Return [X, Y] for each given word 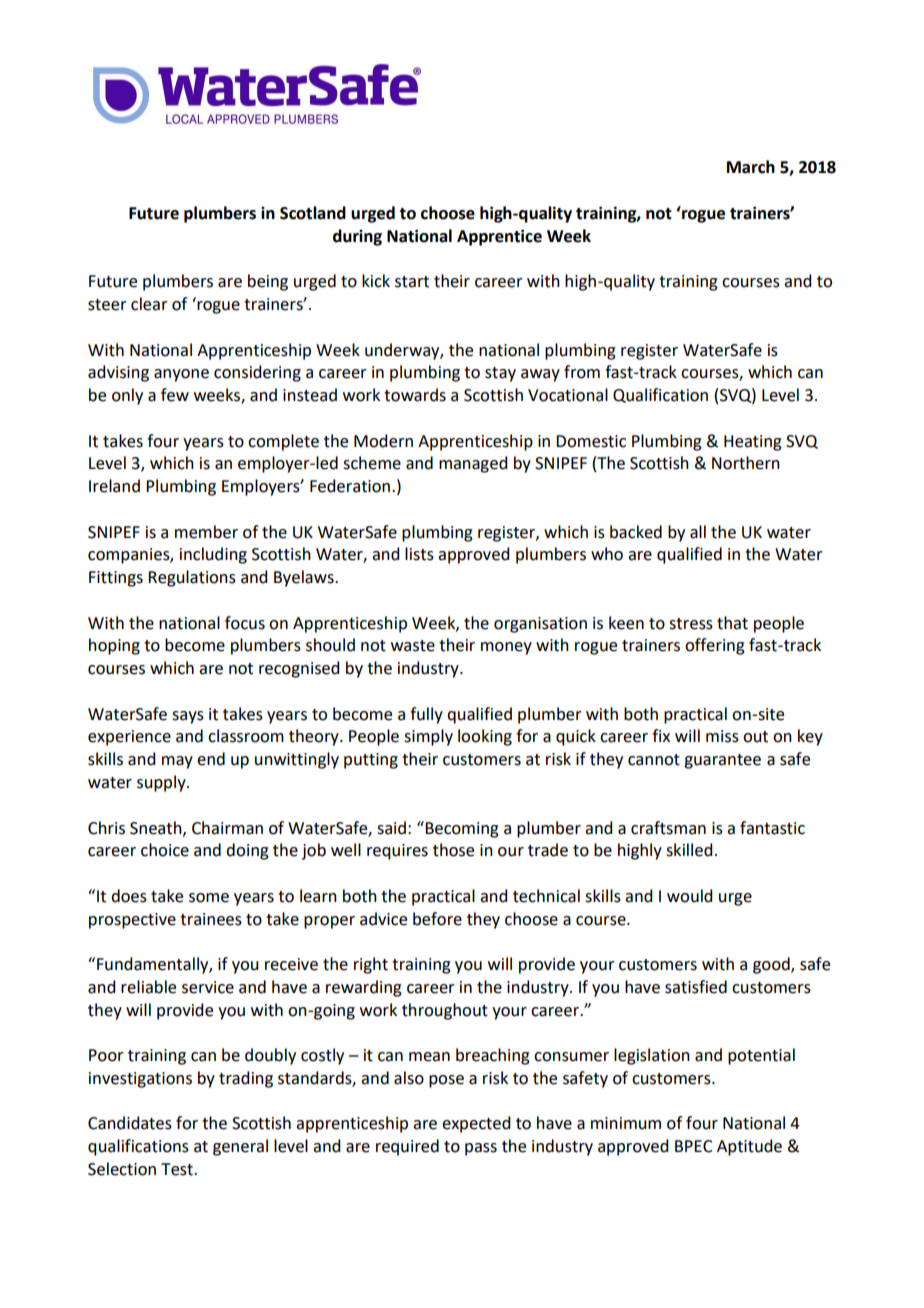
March [751, 167]
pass [481, 1149]
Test [178, 1169]
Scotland [313, 213]
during [357, 237]
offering [715, 646]
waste [413, 646]
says [188, 717]
